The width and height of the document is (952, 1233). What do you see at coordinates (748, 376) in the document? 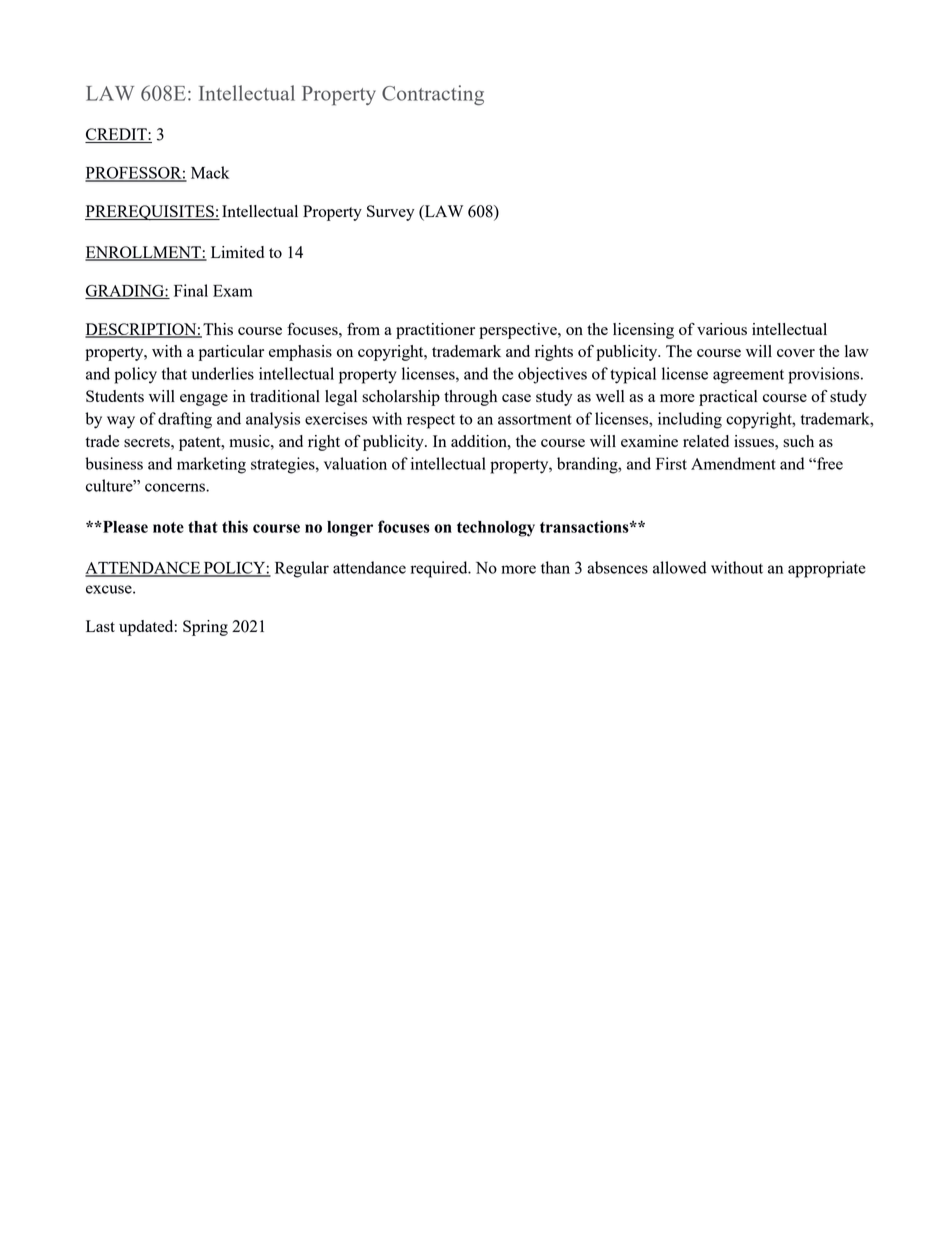
I see `agreement` at bounding box center [748, 376].
